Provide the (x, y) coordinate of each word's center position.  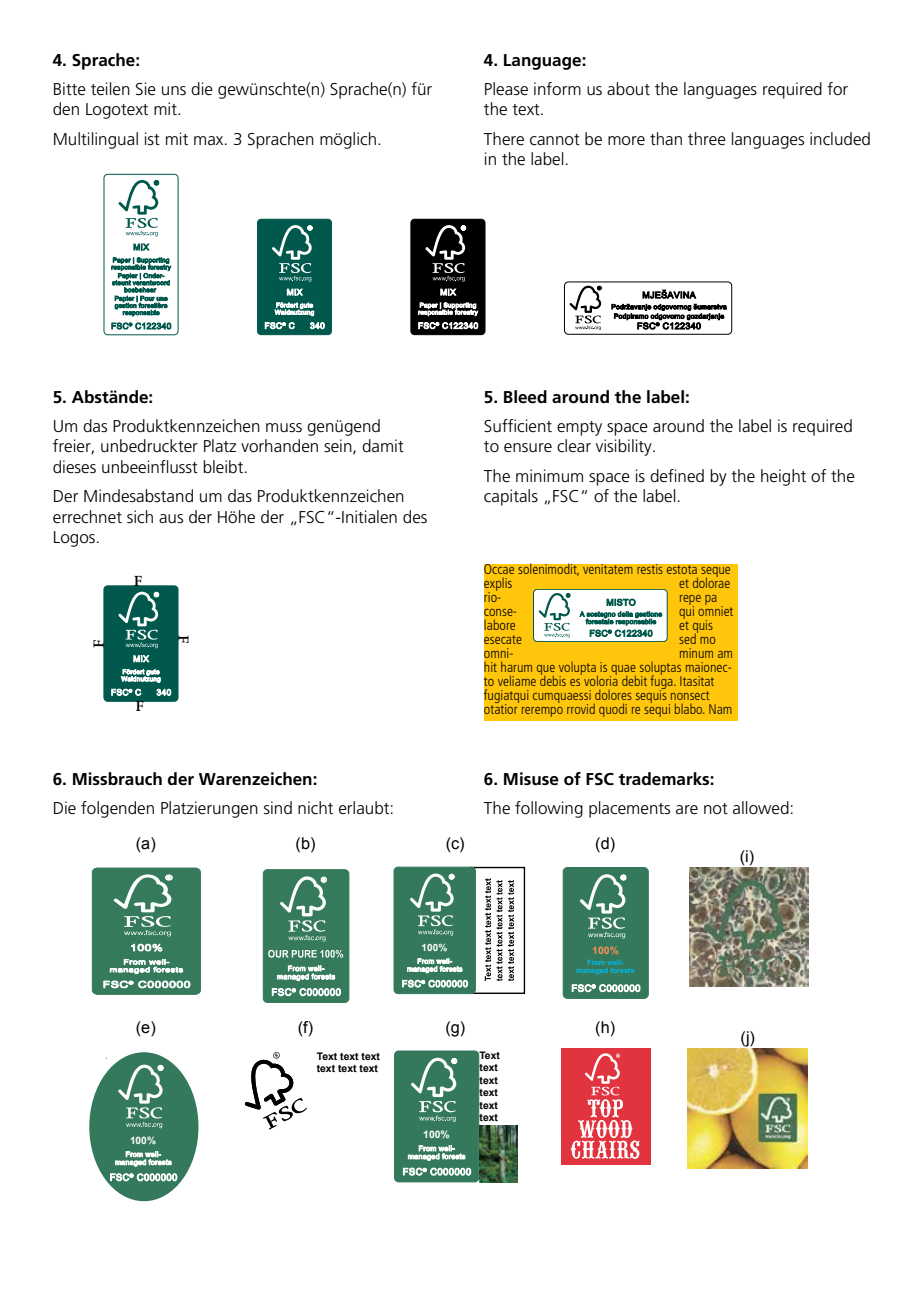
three (707, 139)
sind (278, 807)
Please (506, 89)
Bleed (525, 397)
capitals (511, 497)
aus (171, 519)
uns (174, 91)
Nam (720, 709)
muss (284, 428)
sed (688, 637)
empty (579, 428)
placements (629, 809)
